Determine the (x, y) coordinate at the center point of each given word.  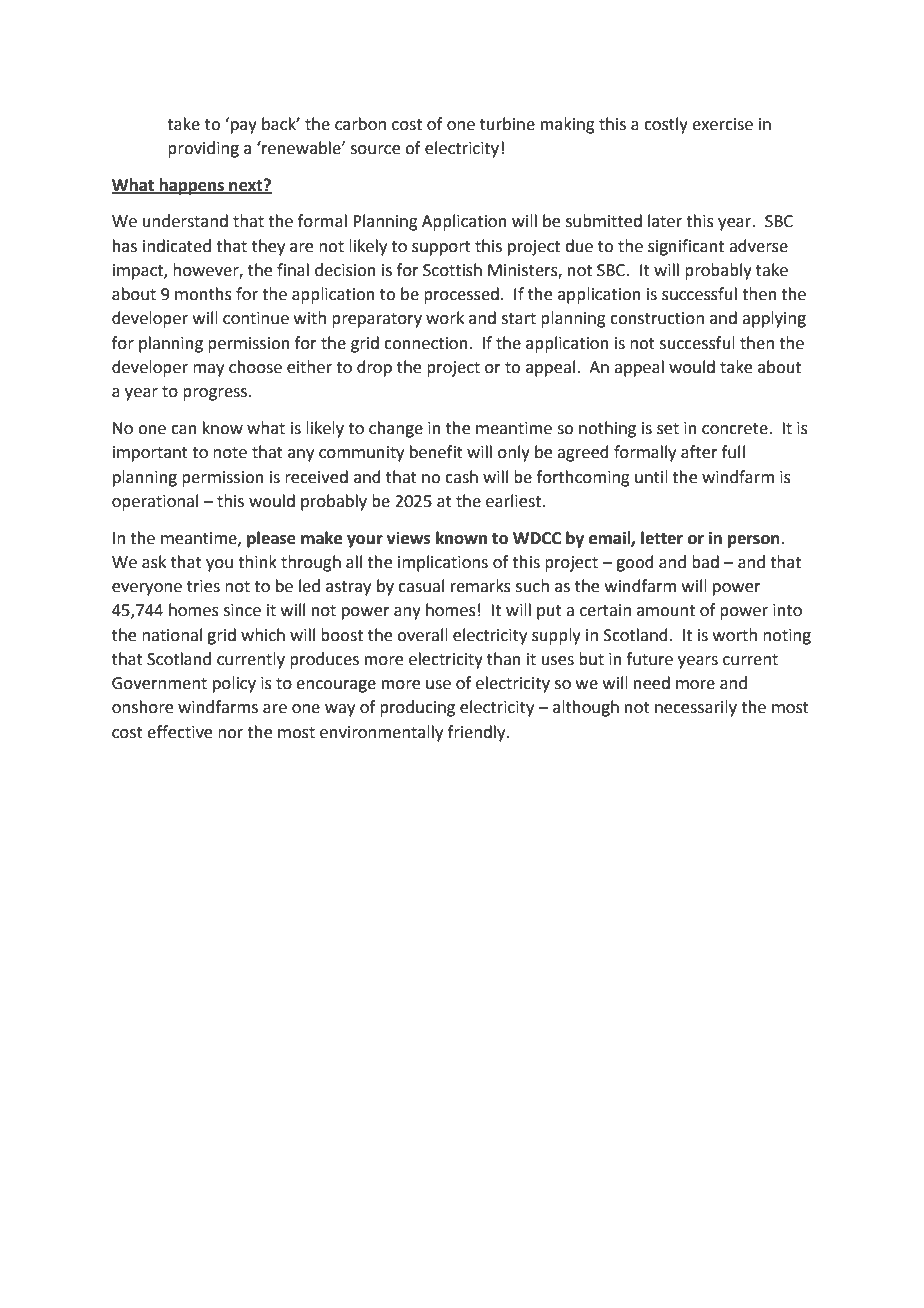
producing (417, 708)
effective (179, 732)
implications (443, 563)
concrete (736, 429)
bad (705, 562)
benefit (436, 452)
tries (203, 586)
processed (461, 295)
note (230, 453)
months (203, 294)
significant (686, 247)
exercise (722, 124)
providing (203, 149)
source (375, 150)
